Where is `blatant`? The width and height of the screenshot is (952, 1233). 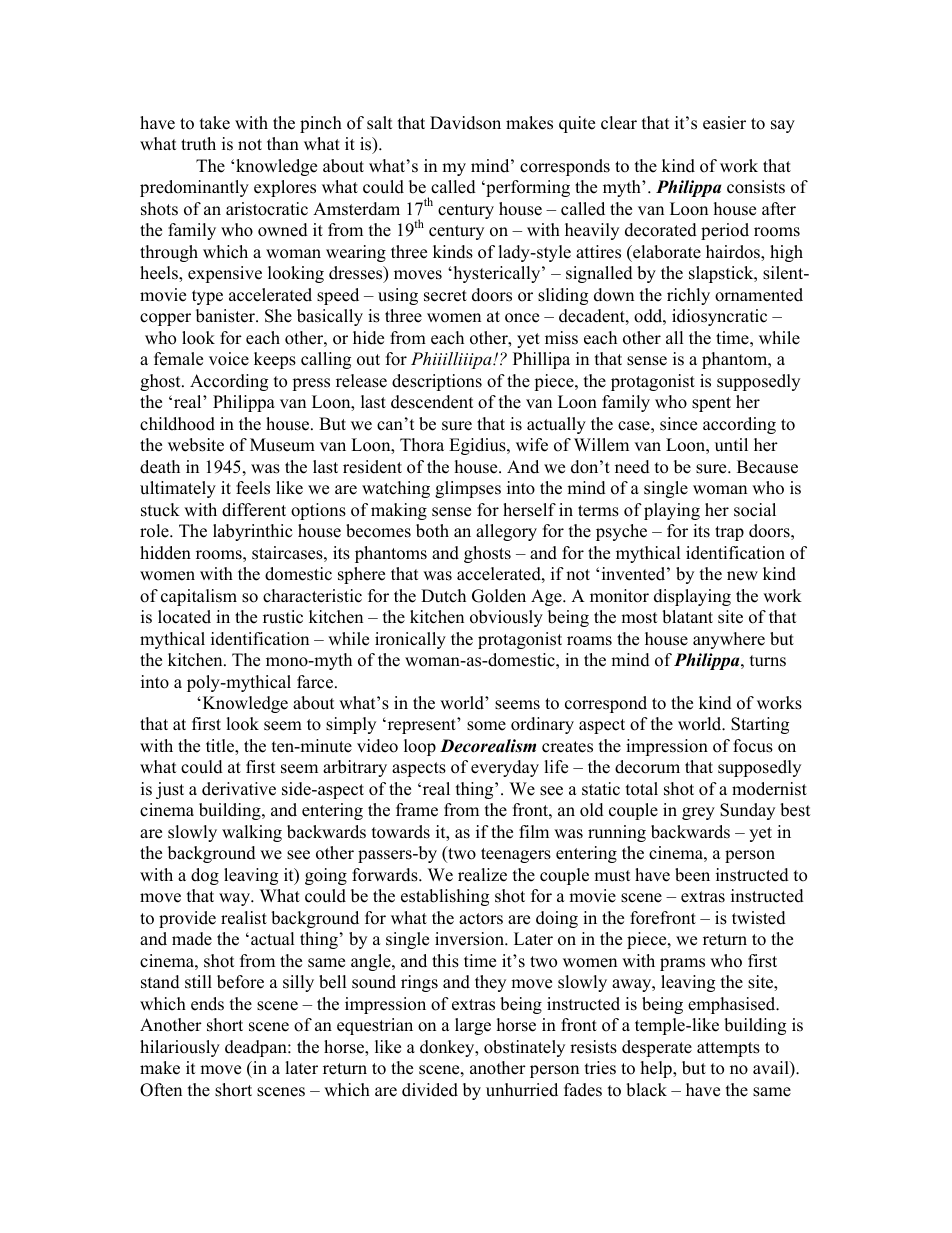
blatant is located at coordinates (687, 617).
